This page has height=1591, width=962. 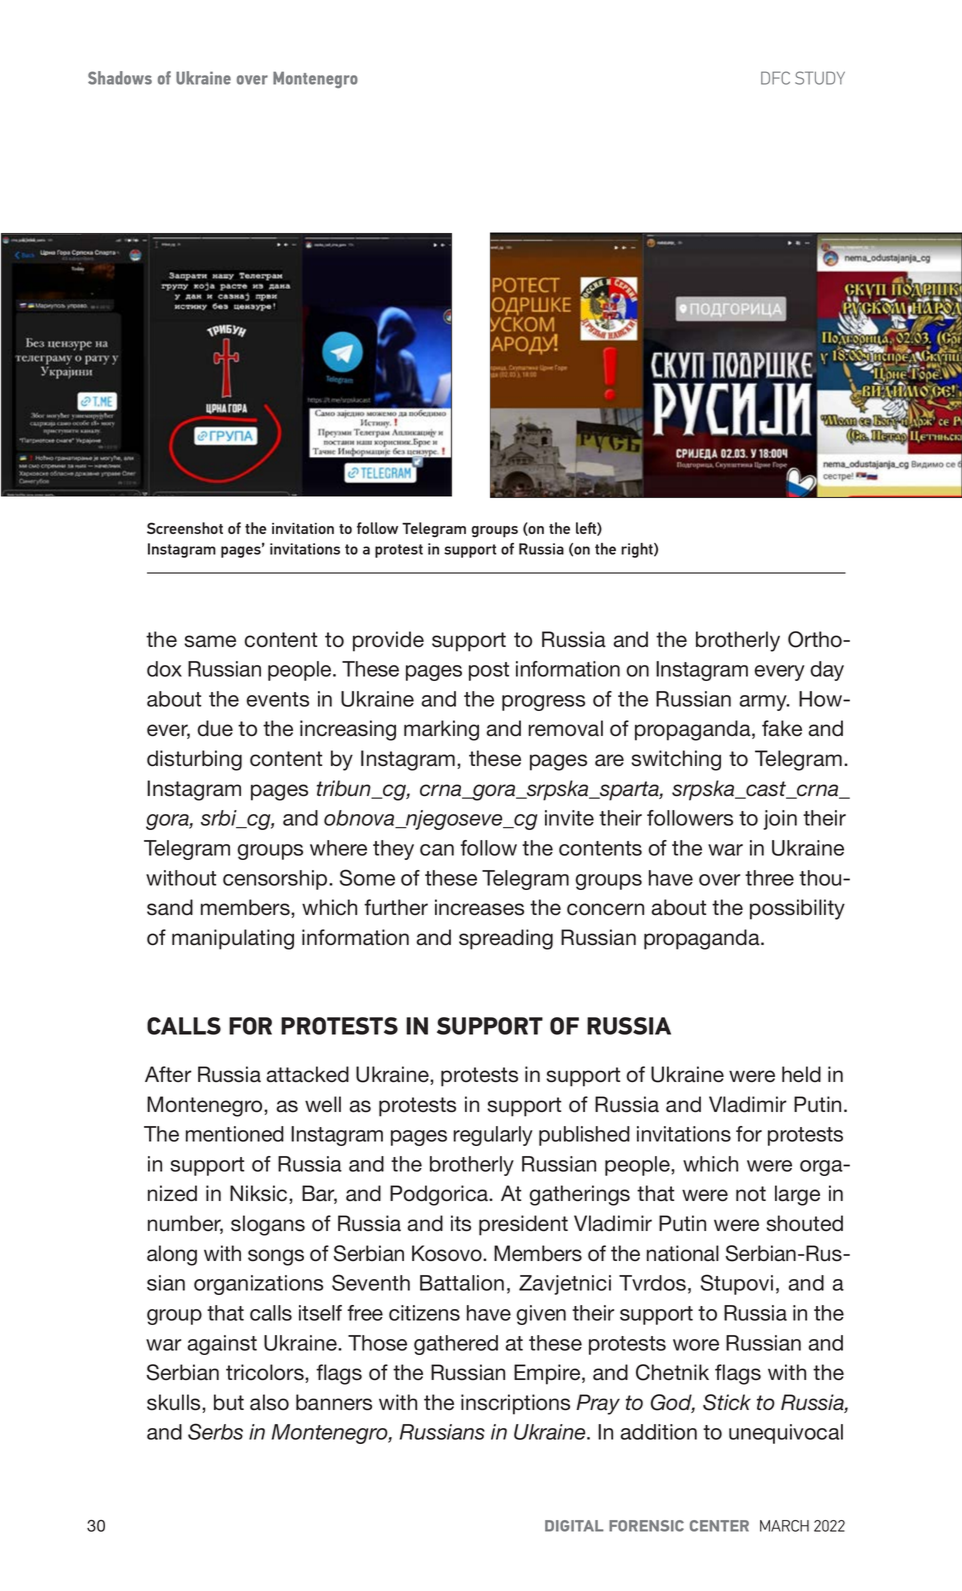 I want to click on DFC, so click(x=775, y=78).
